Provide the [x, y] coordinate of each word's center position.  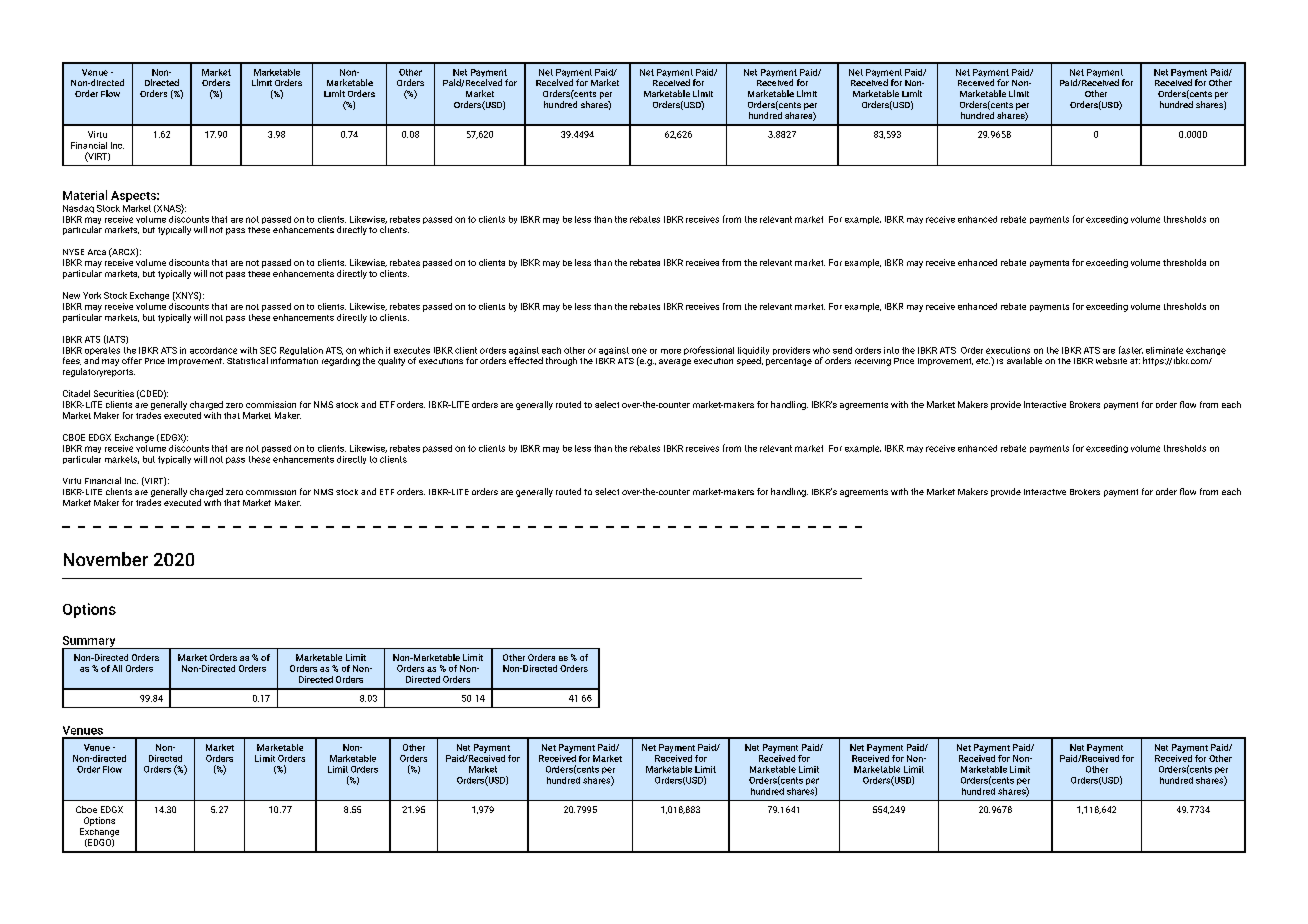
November [106, 559]
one [639, 351]
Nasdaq [78, 209]
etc [983, 361]
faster [1131, 350]
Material [85, 195]
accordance [213, 350]
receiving [873, 362]
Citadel [76, 393]
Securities [114, 393]
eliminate [1164, 350]
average [675, 362]
